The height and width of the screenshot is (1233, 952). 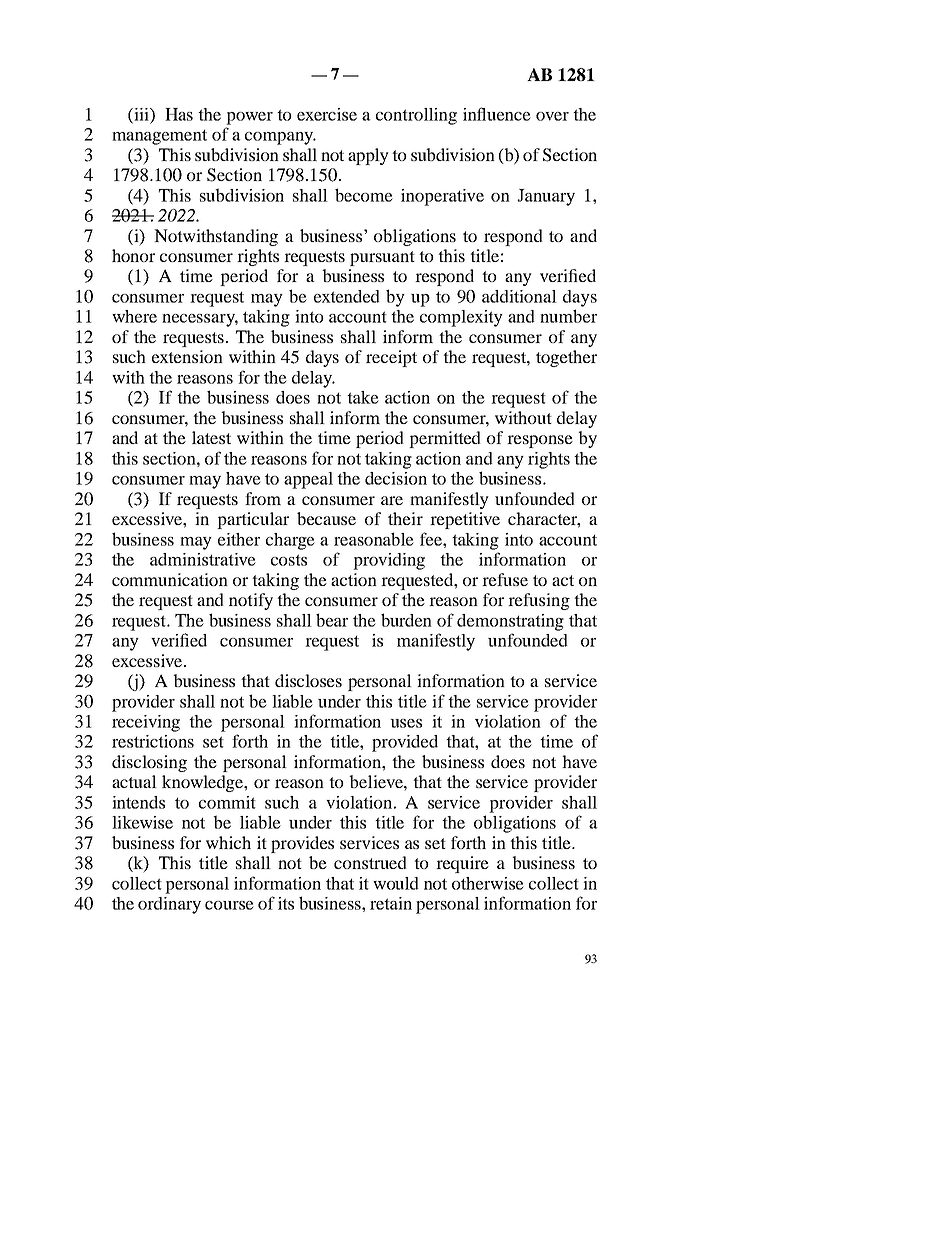 I want to click on response, so click(x=540, y=441).
